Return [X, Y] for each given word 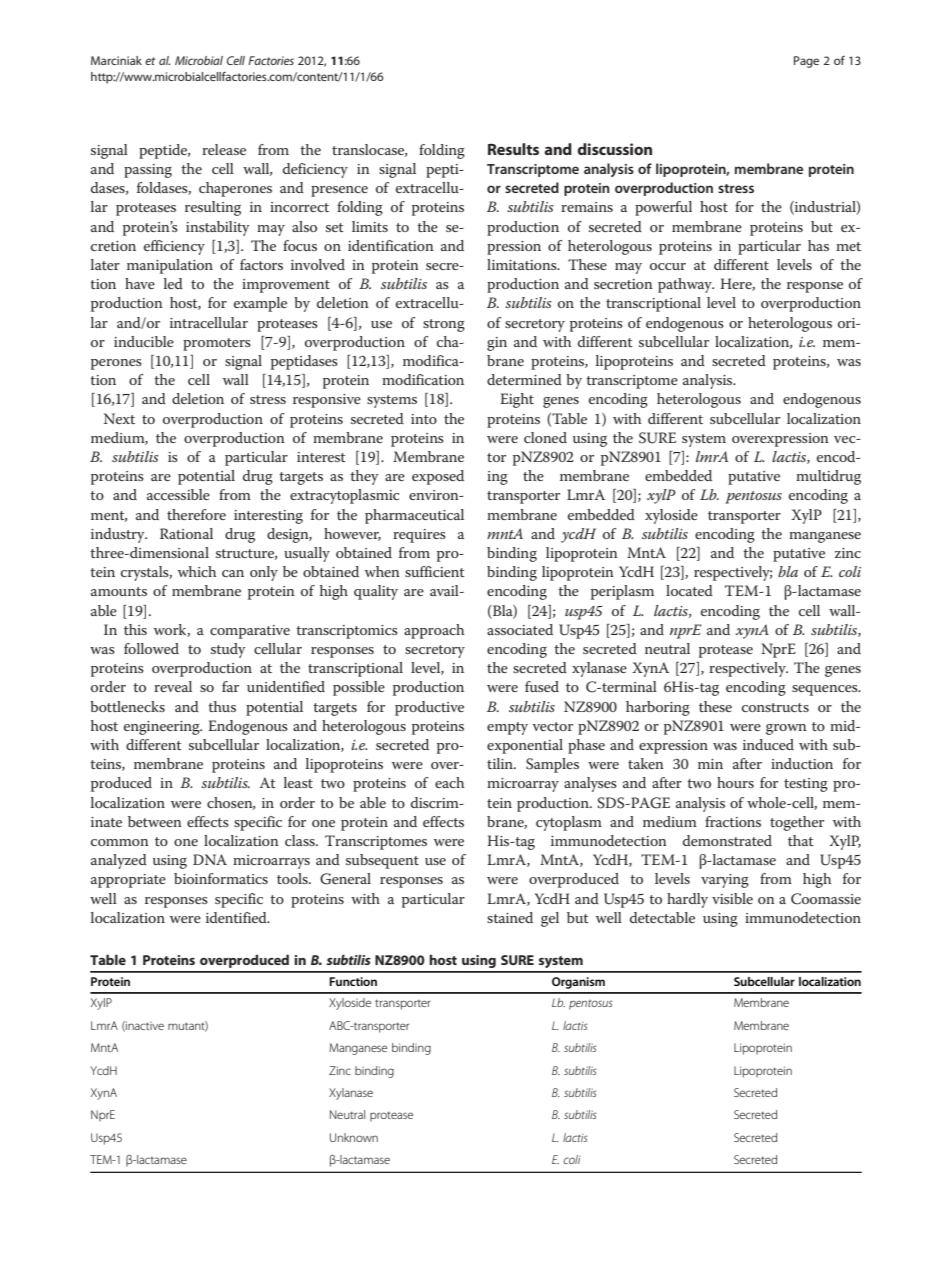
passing [148, 171]
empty [507, 728]
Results [513, 149]
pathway [686, 285]
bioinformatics [221, 878]
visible [732, 898]
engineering [163, 728]
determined [524, 379]
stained [510, 917]
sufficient [435, 571]
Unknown [354, 1137]
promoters [217, 344]
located [689, 590]
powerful [663, 208]
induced [768, 744]
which [197, 571]
